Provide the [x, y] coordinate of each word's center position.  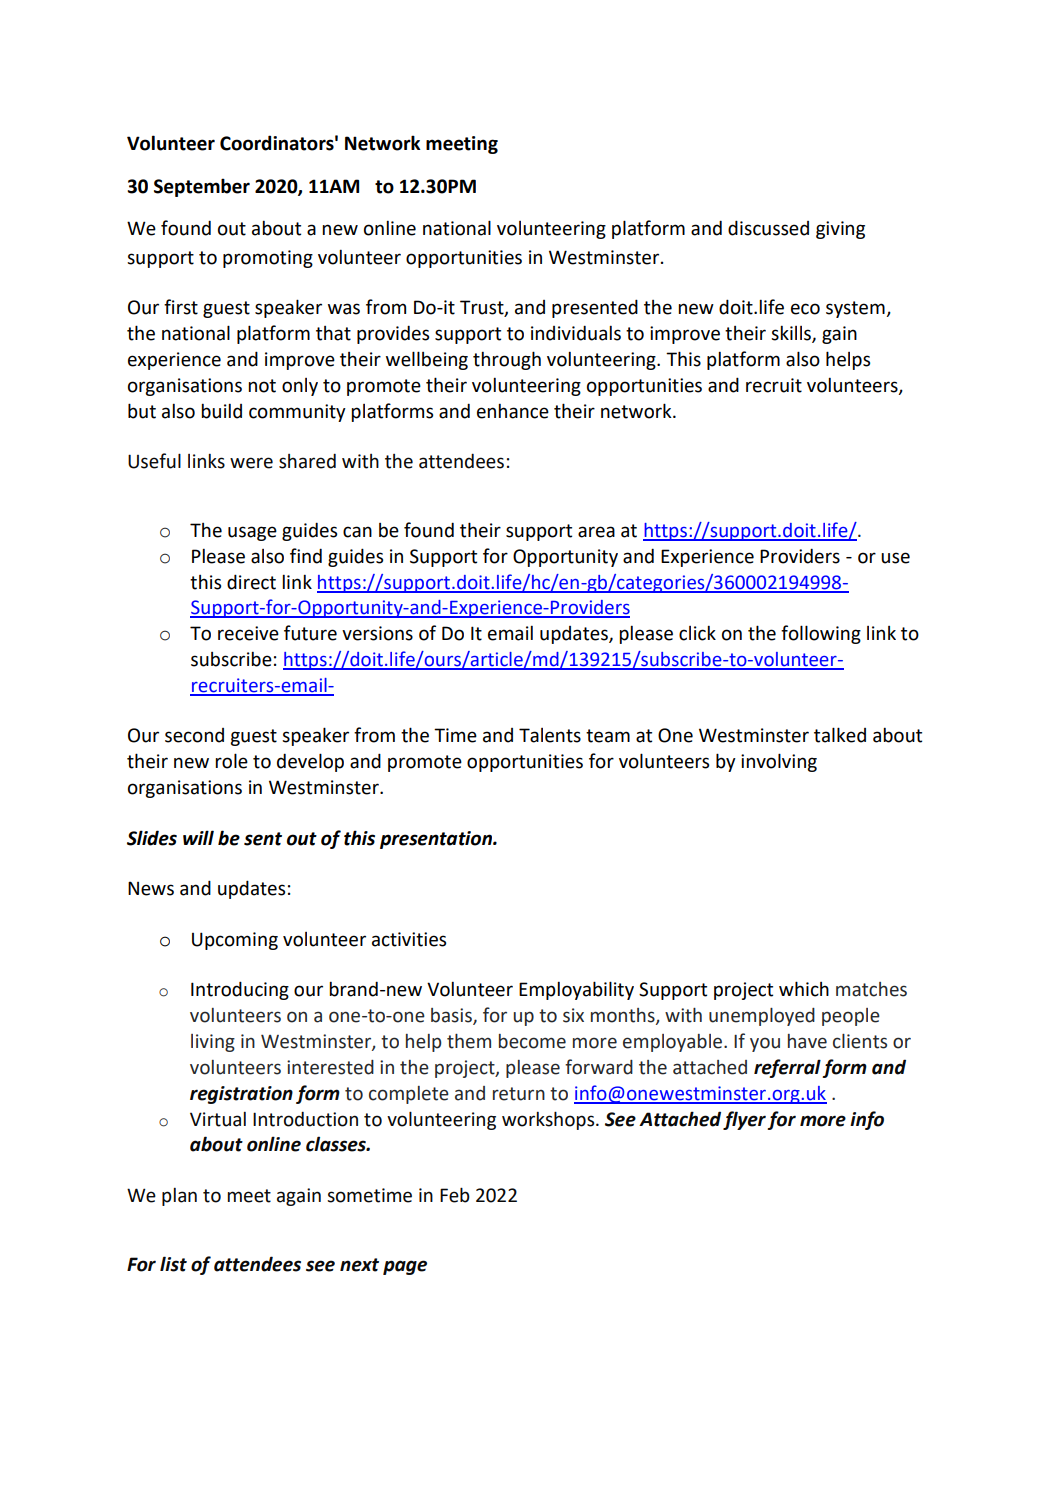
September [202, 187]
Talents [550, 735]
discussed [768, 228]
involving [779, 762]
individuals [576, 333]
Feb [455, 1195]
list [173, 1264]
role [231, 761]
